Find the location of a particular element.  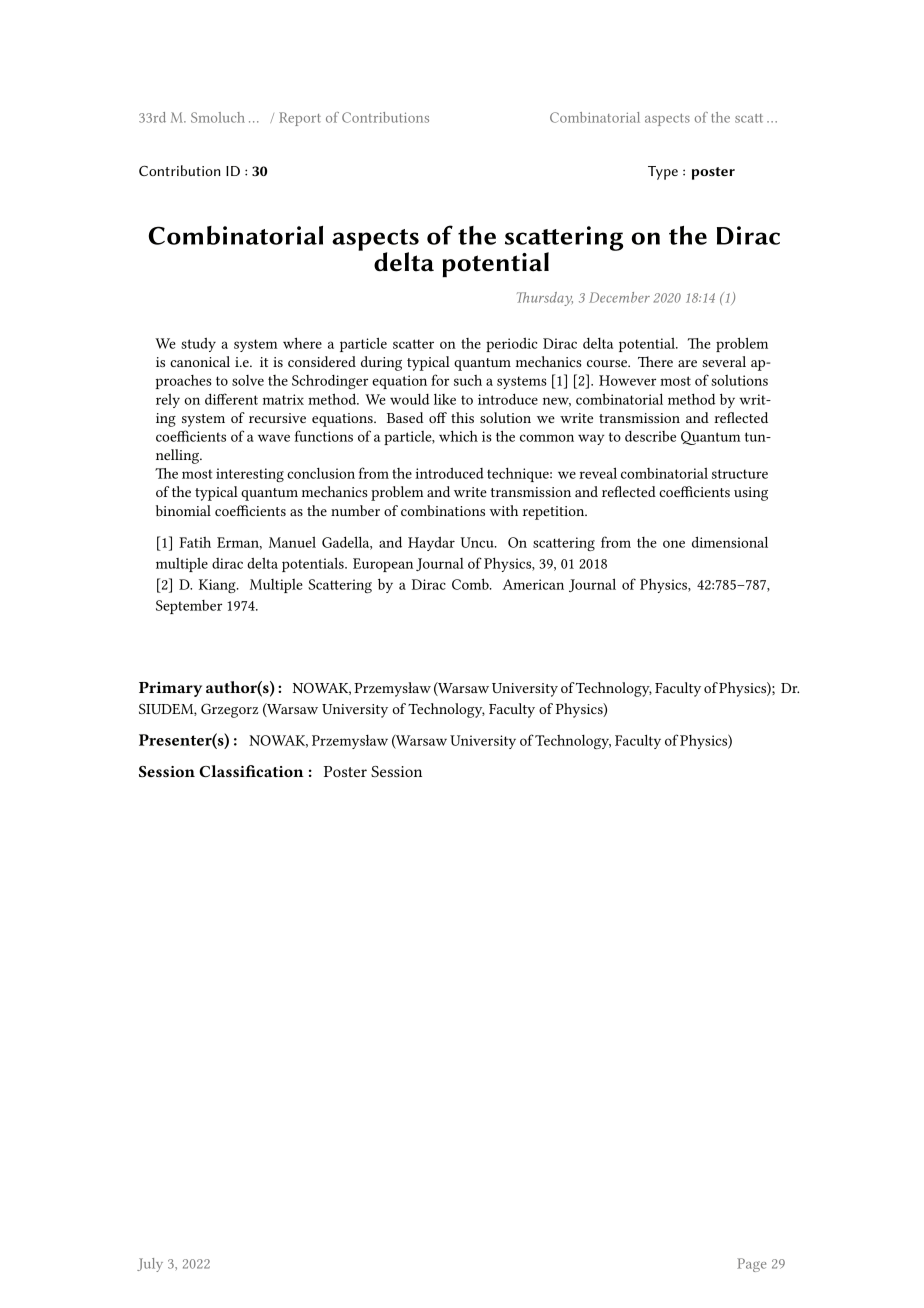

Report is located at coordinates (300, 119).
